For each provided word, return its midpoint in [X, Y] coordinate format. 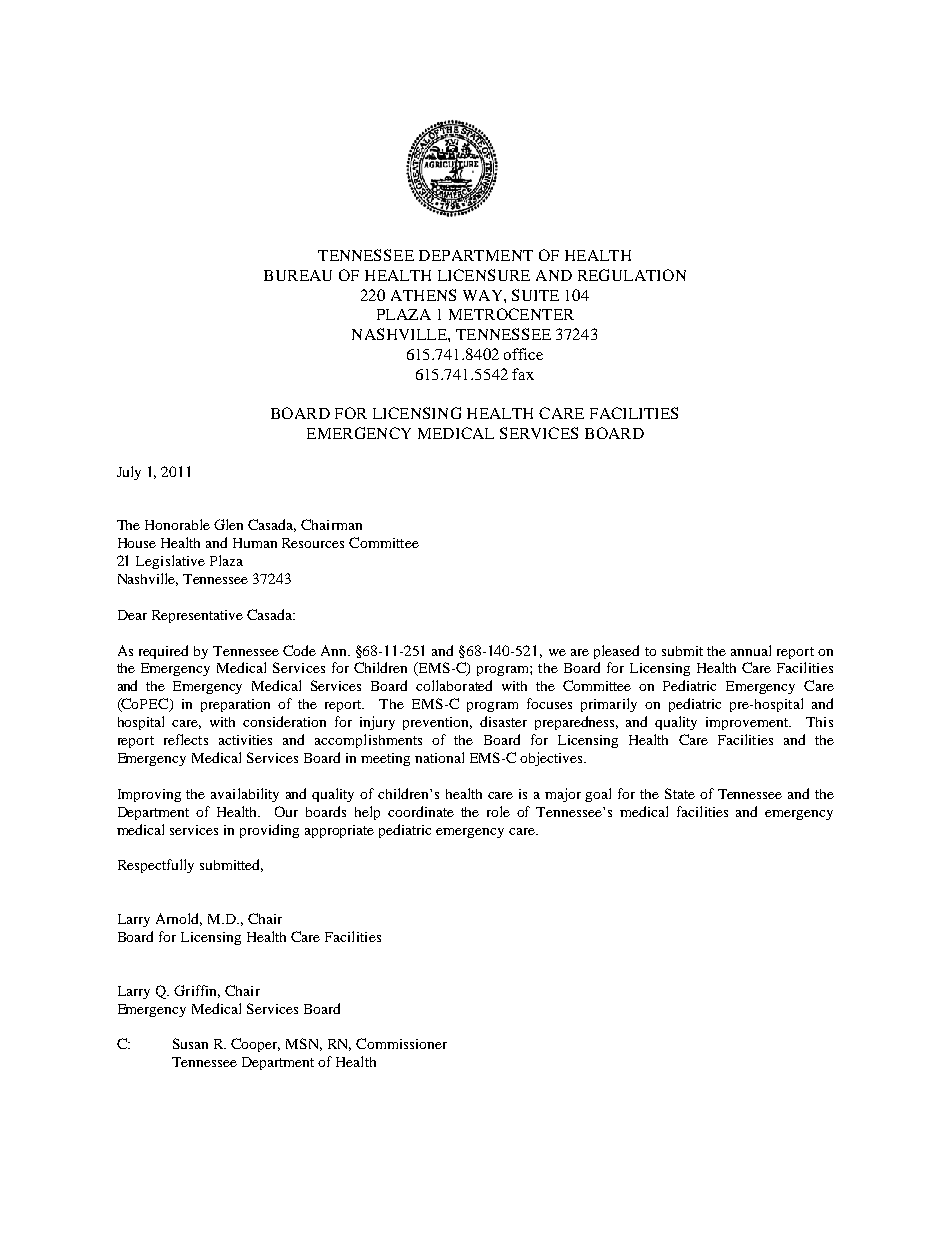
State [680, 793]
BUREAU [298, 275]
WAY [484, 295]
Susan [190, 1043]
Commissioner [401, 1043]
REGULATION [632, 275]
